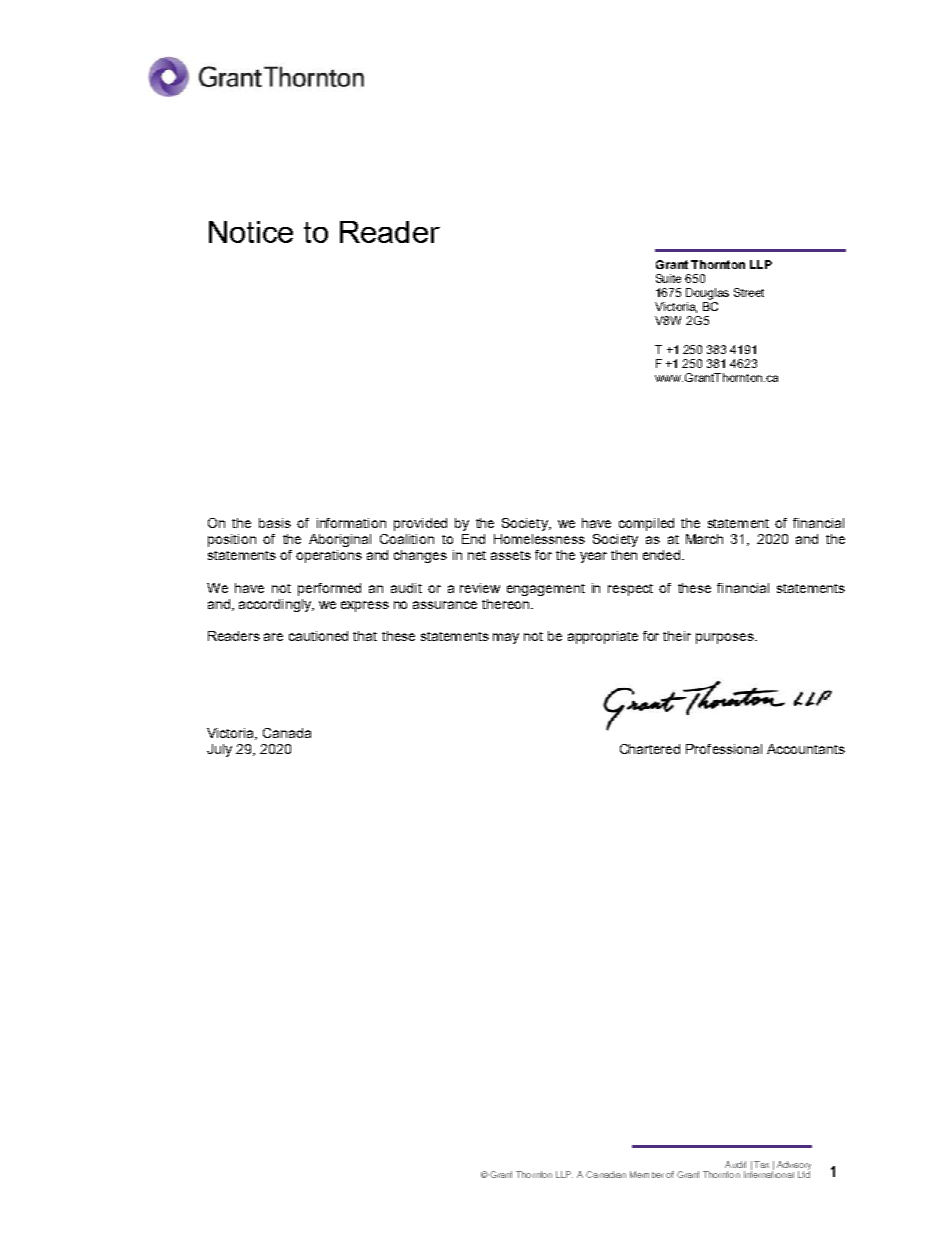 This screenshot has width=952, height=1233. What do you see at coordinates (606, 1174) in the screenshot?
I see `Canadian` at bounding box center [606, 1174].
